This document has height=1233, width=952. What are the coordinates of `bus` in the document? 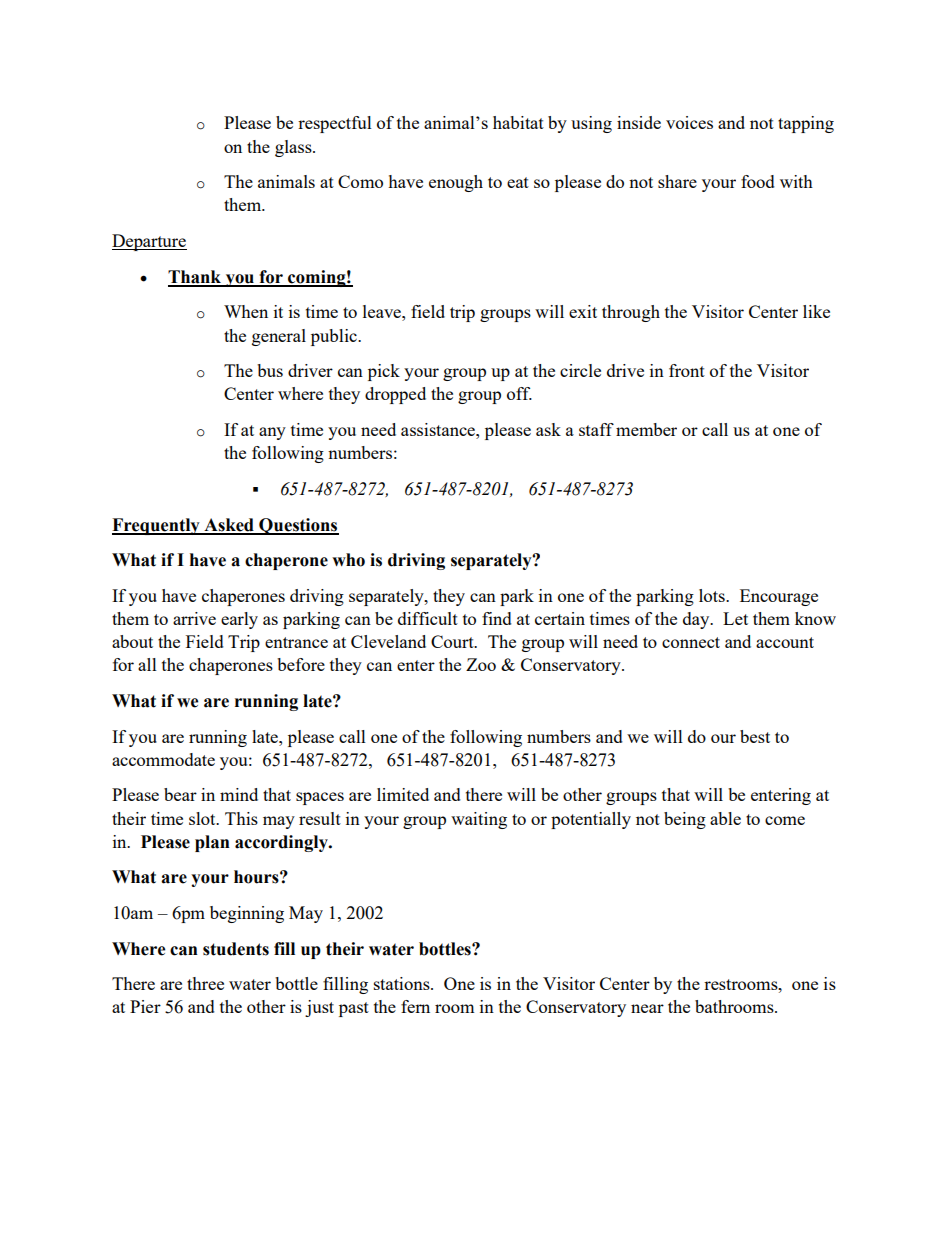 It's located at (270, 370).
